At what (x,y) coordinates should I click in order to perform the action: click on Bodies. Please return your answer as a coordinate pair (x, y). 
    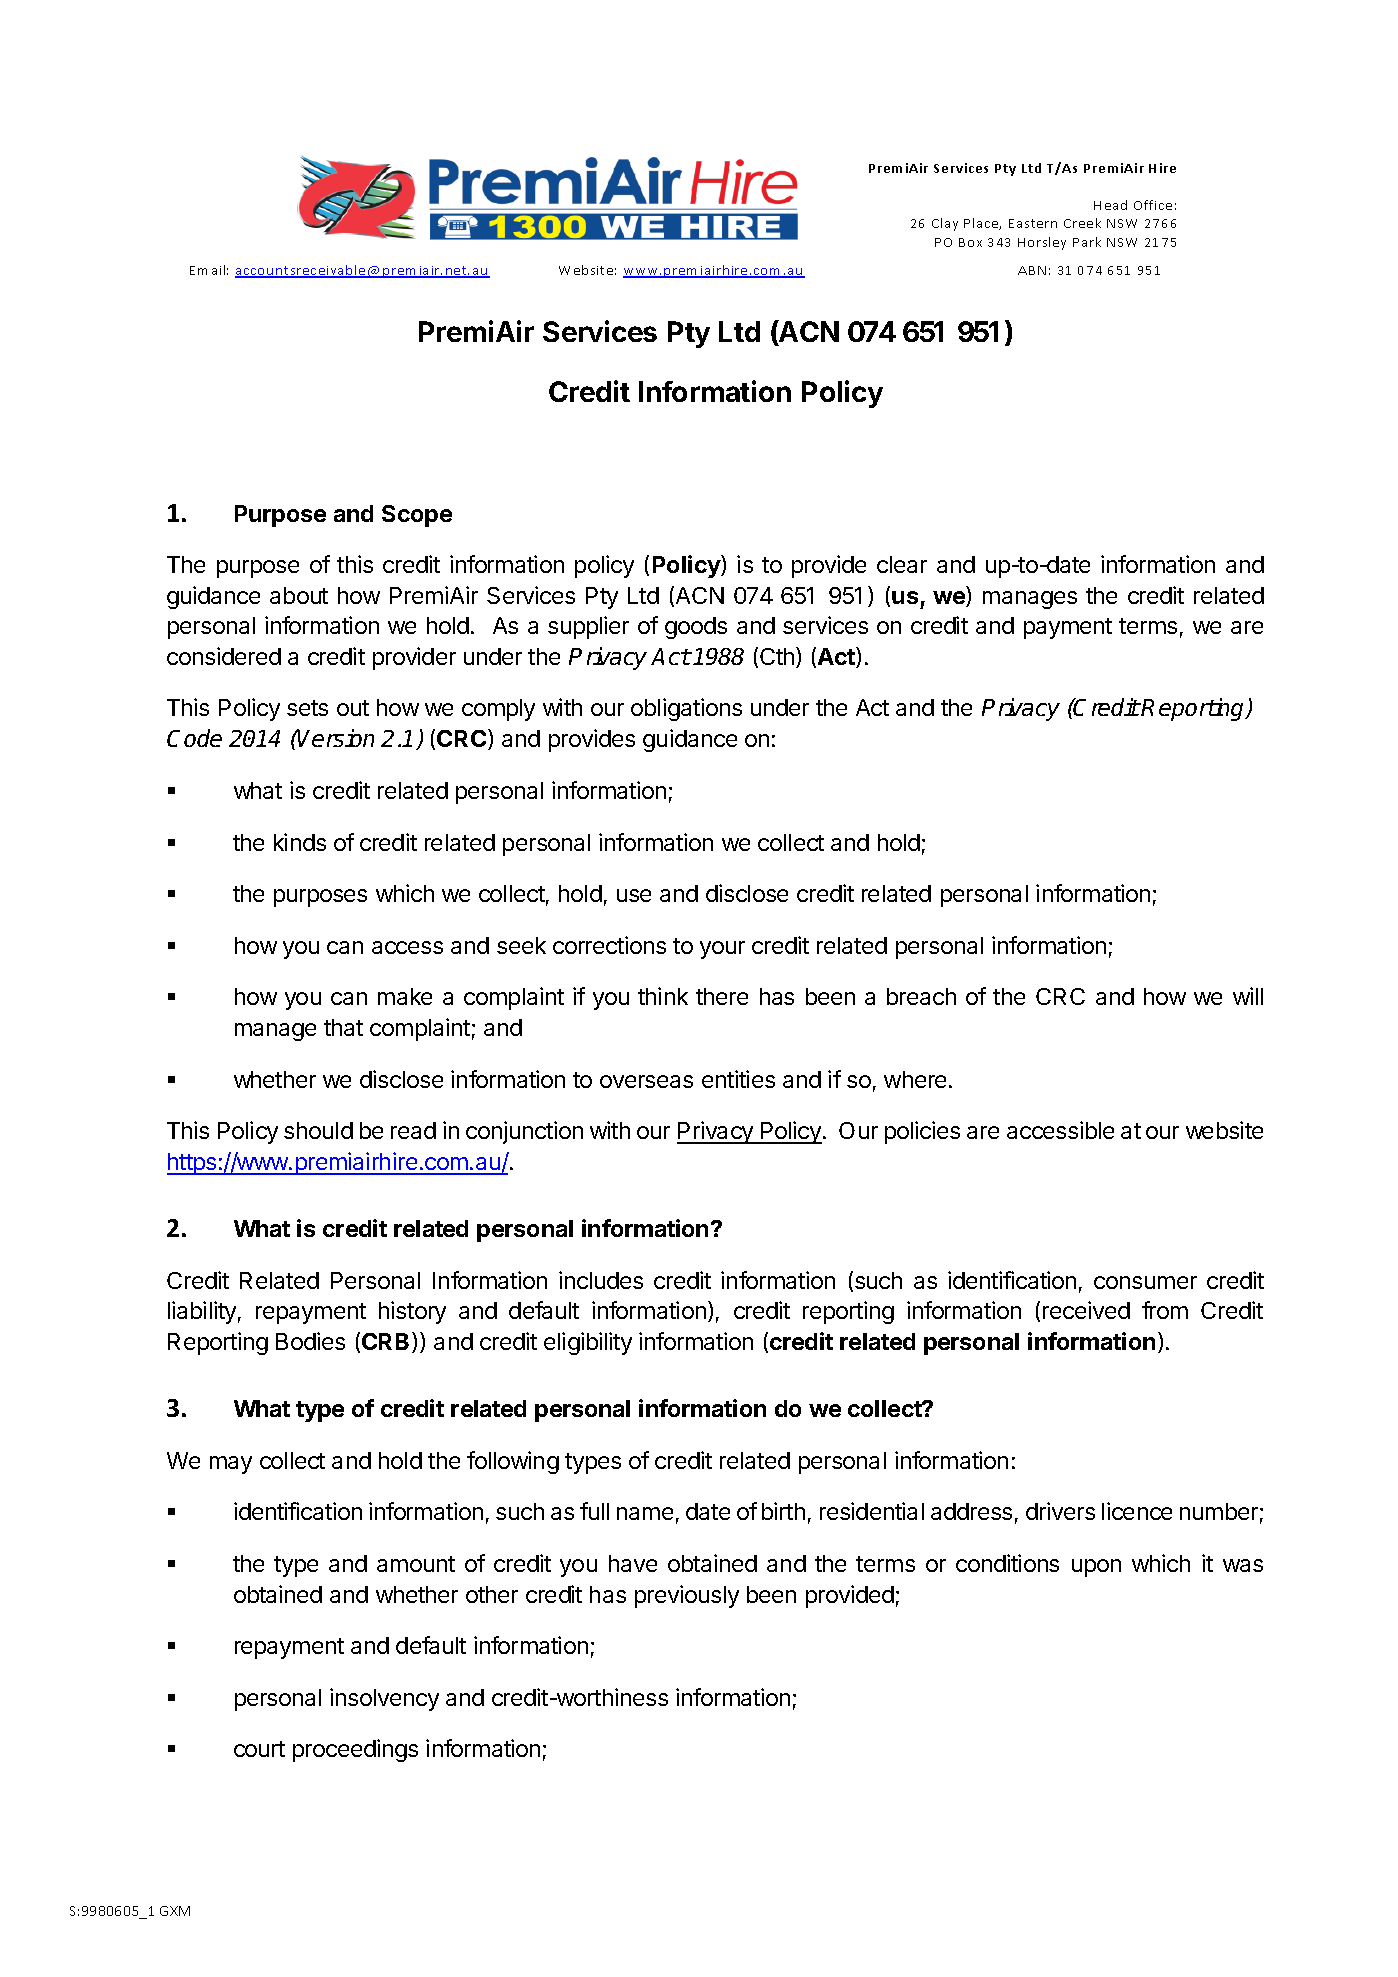
    Looking at the image, I should click on (310, 1341).
